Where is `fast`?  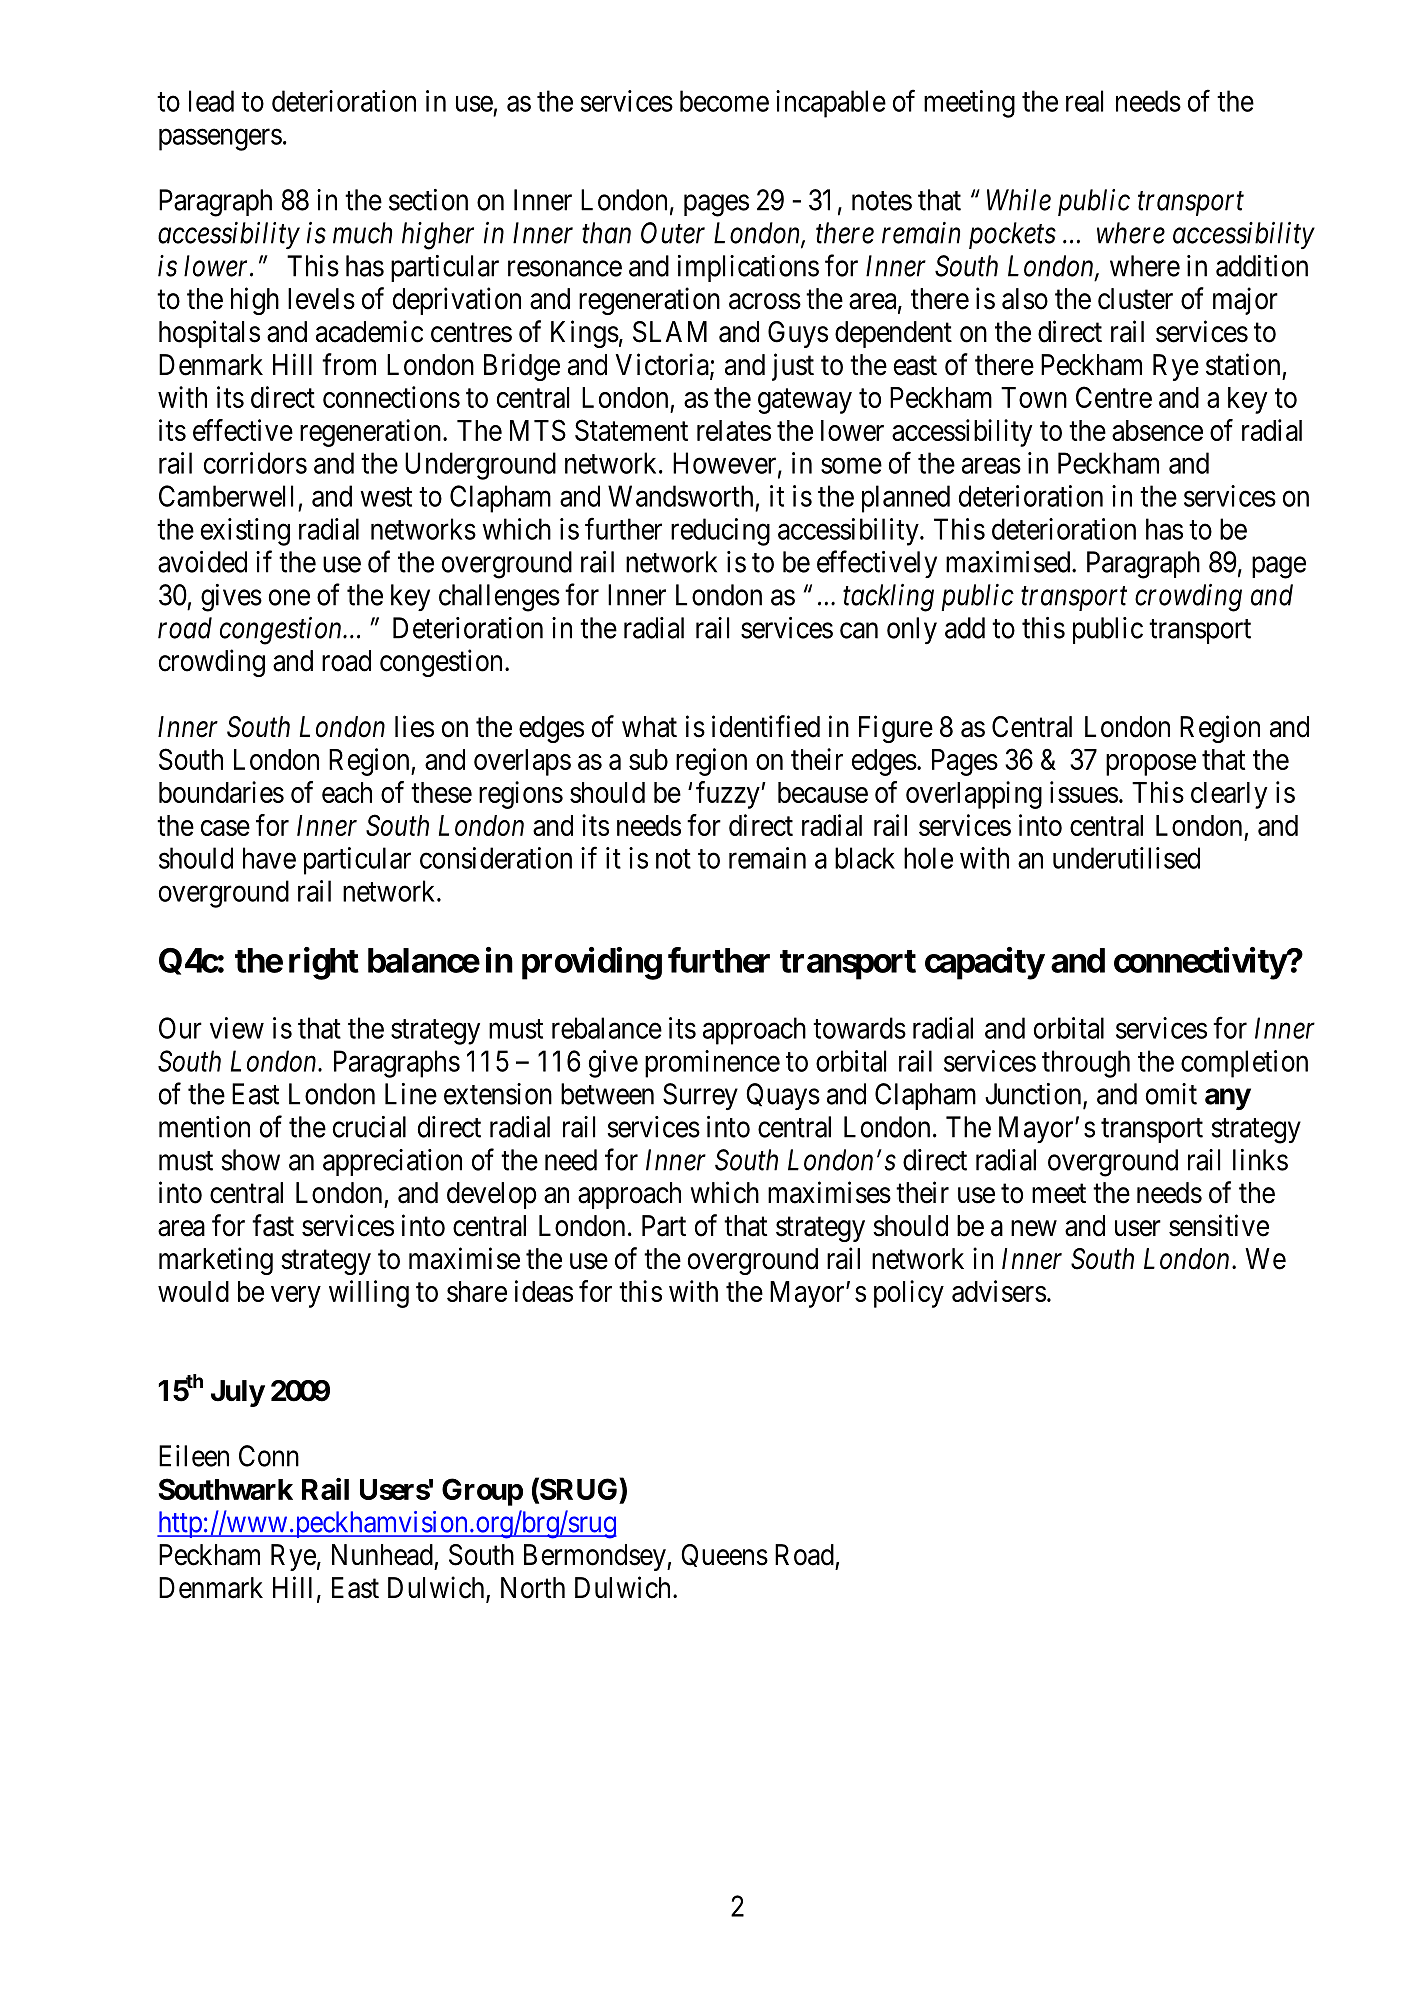 fast is located at coordinates (273, 1225).
